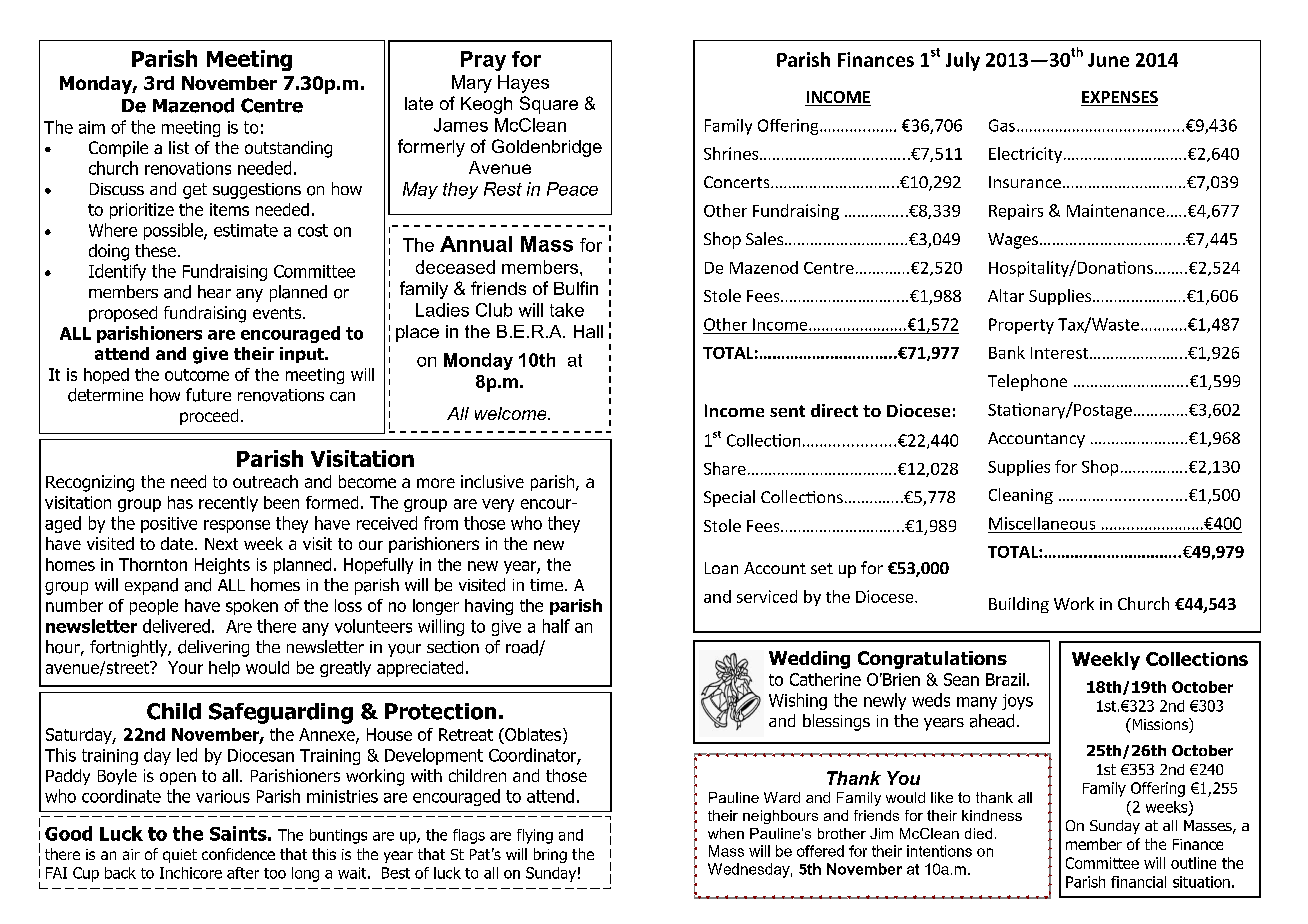  What do you see at coordinates (92, 127) in the screenshot?
I see `aim` at bounding box center [92, 127].
